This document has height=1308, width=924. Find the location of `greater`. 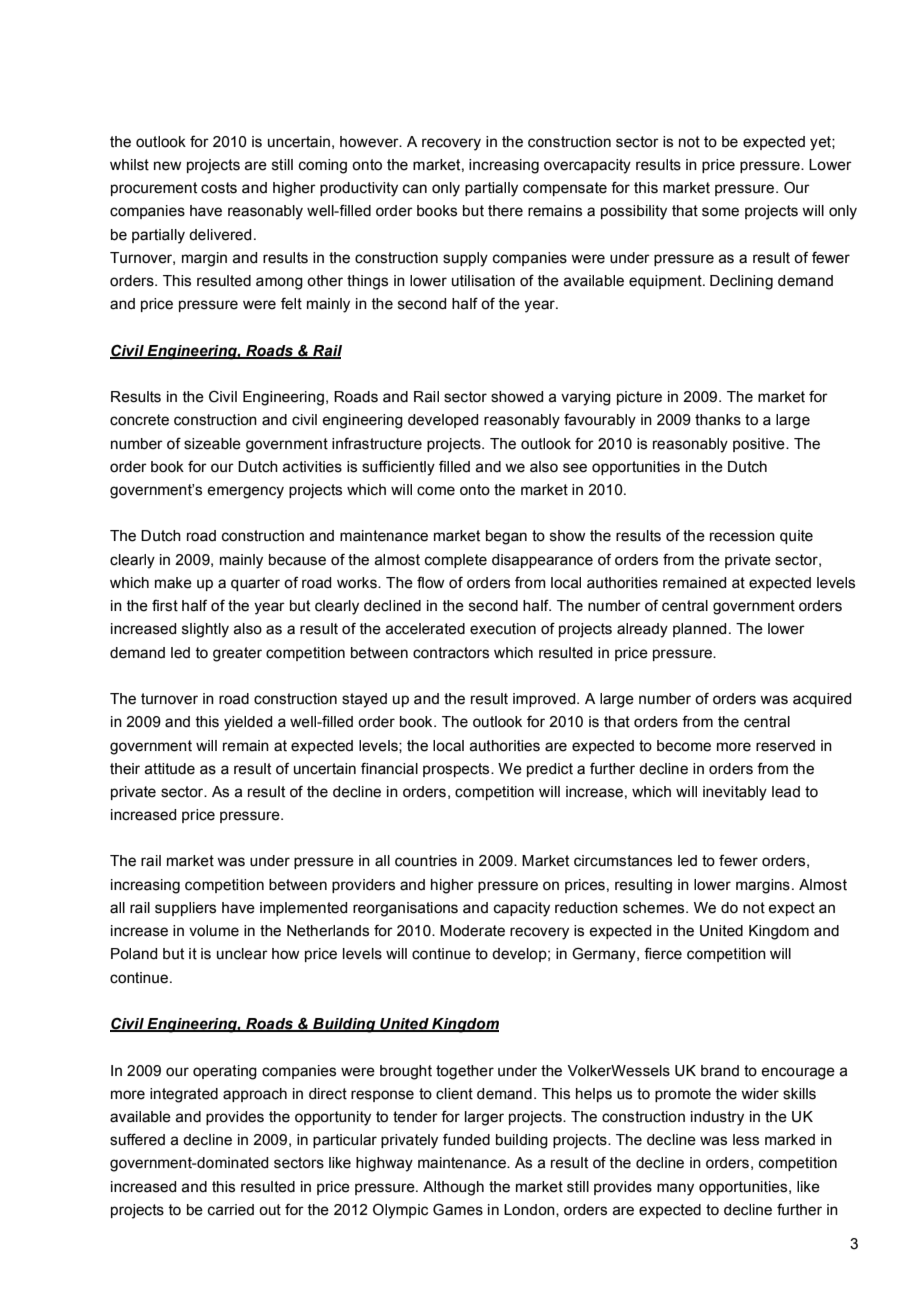

greater is located at coordinates (237, 654).
